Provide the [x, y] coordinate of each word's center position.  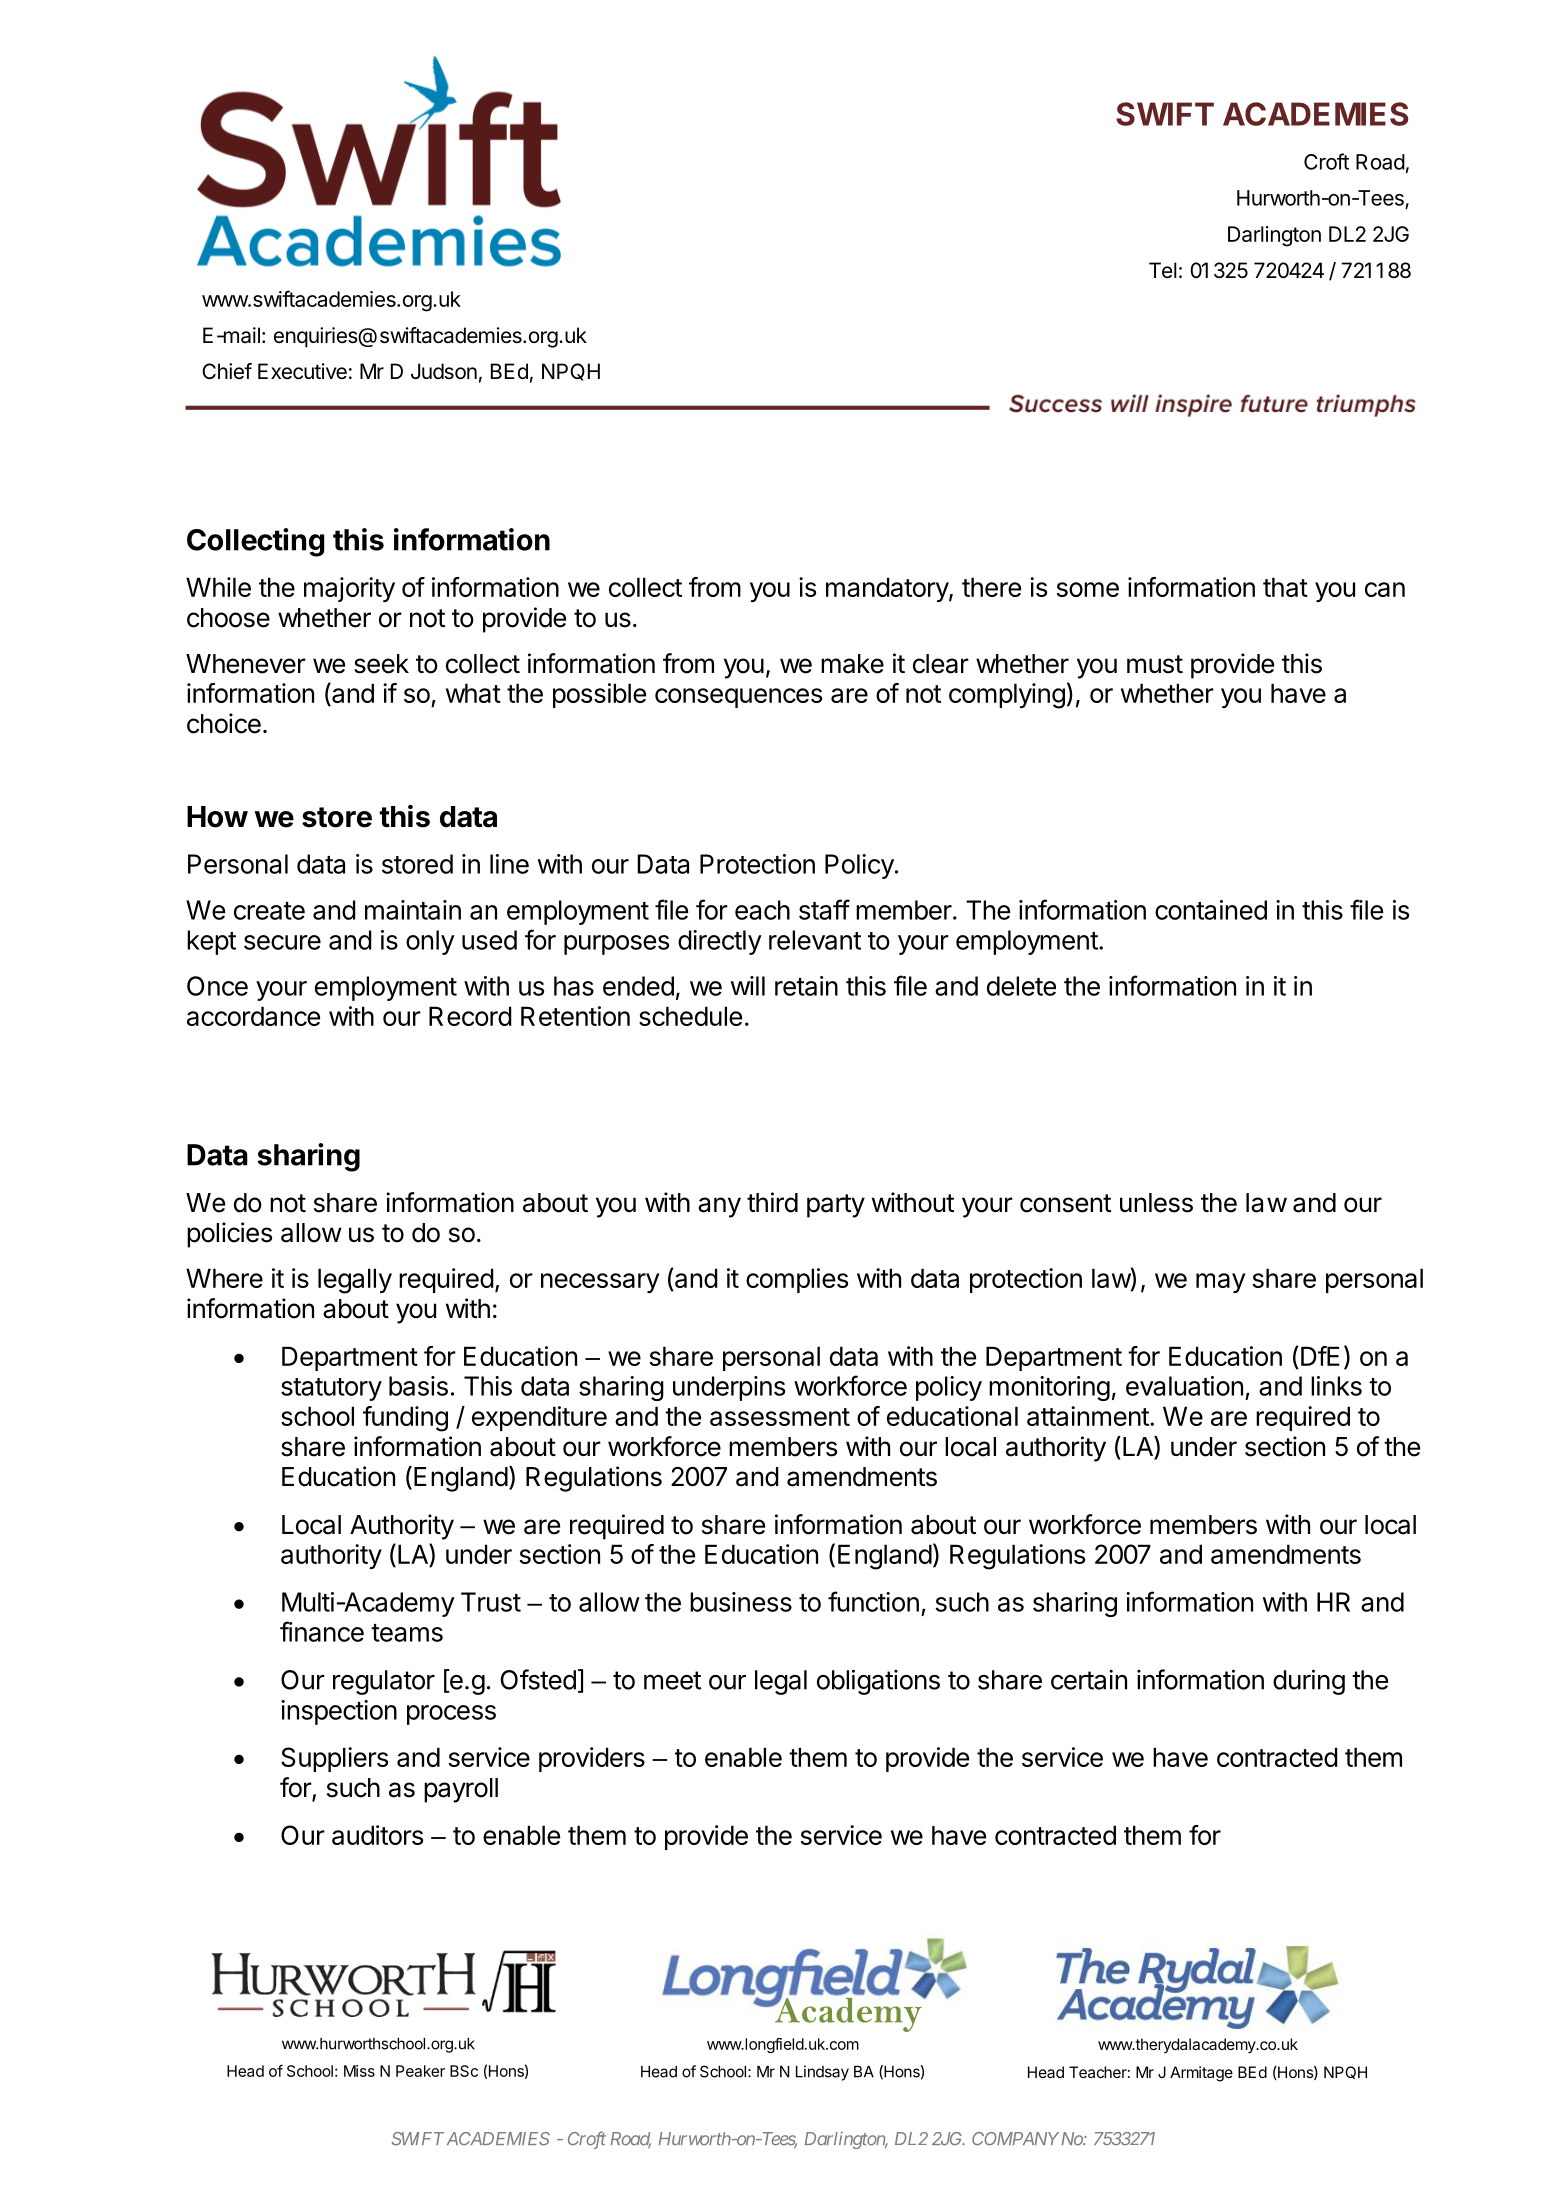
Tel [1163, 270]
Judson [444, 371]
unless [1156, 1203]
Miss [359, 2071]
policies [229, 1235]
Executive [302, 371]
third [772, 1202]
